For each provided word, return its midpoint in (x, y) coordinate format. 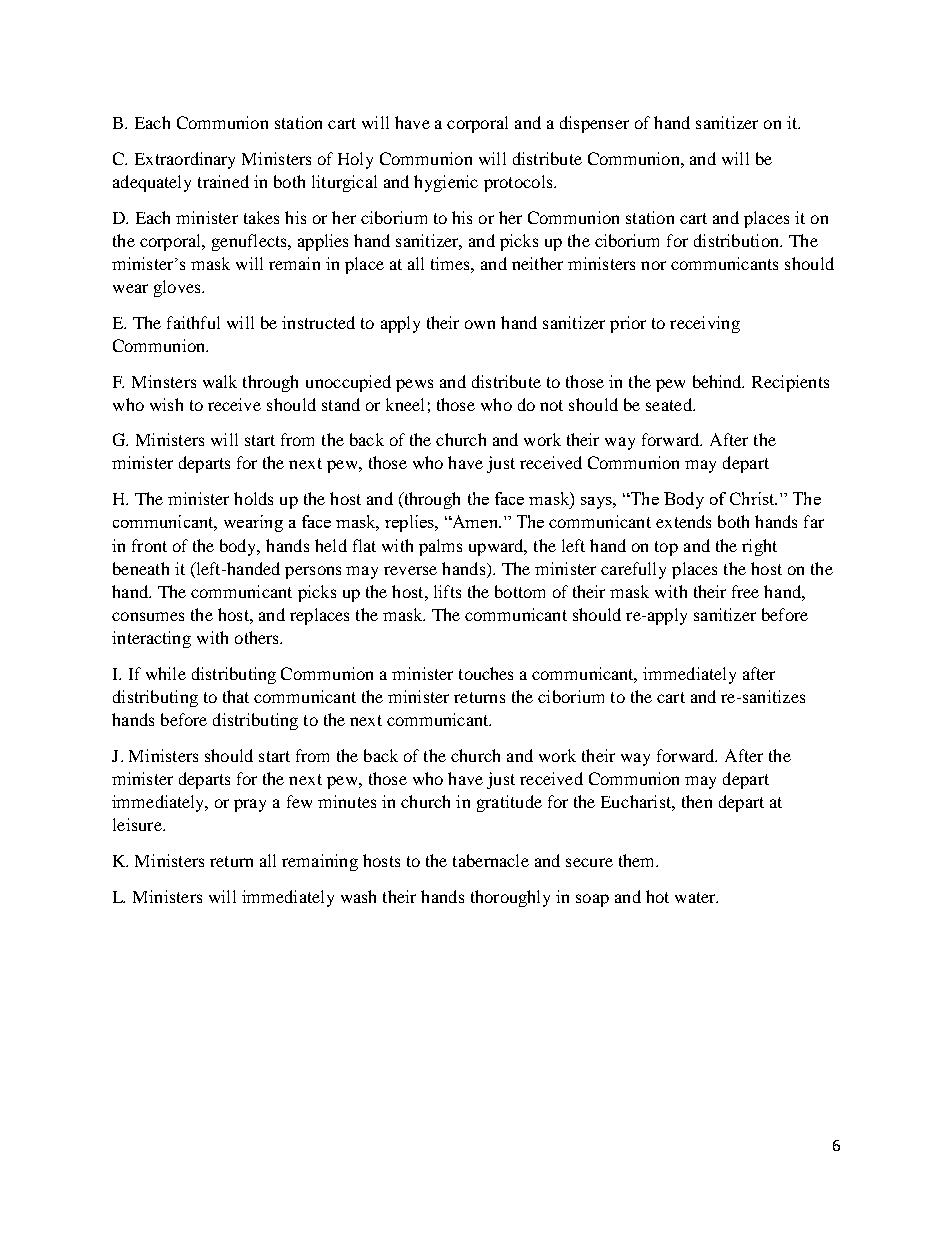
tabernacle (491, 860)
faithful (193, 322)
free (745, 591)
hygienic (446, 183)
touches (486, 673)
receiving (705, 324)
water (696, 897)
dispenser (594, 124)
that (236, 696)
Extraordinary (185, 160)
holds (253, 498)
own (480, 324)
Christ (753, 498)
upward (497, 547)
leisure (138, 824)
